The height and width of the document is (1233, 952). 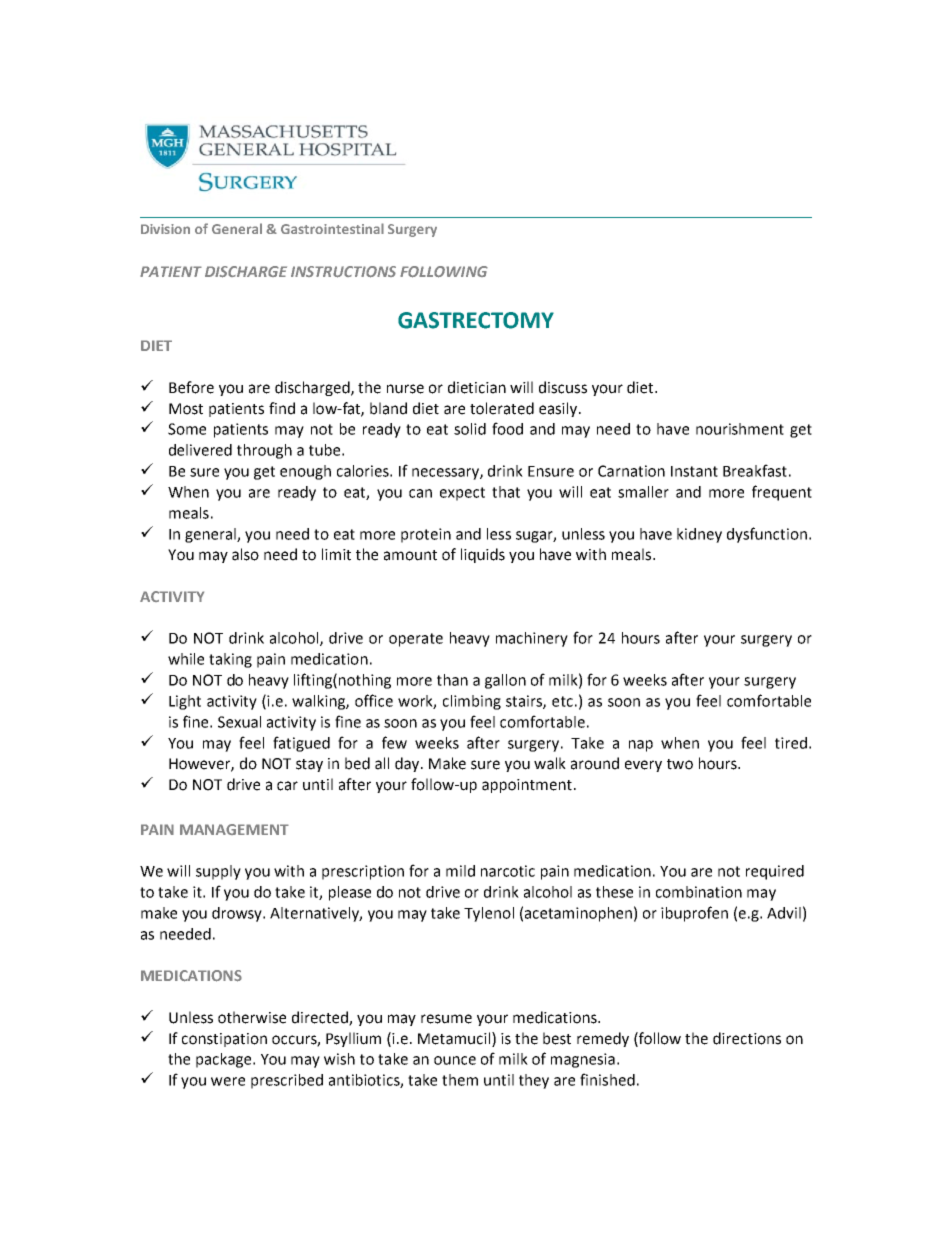 What do you see at coordinates (476, 320) in the document?
I see `GASTRECTOMY` at bounding box center [476, 320].
